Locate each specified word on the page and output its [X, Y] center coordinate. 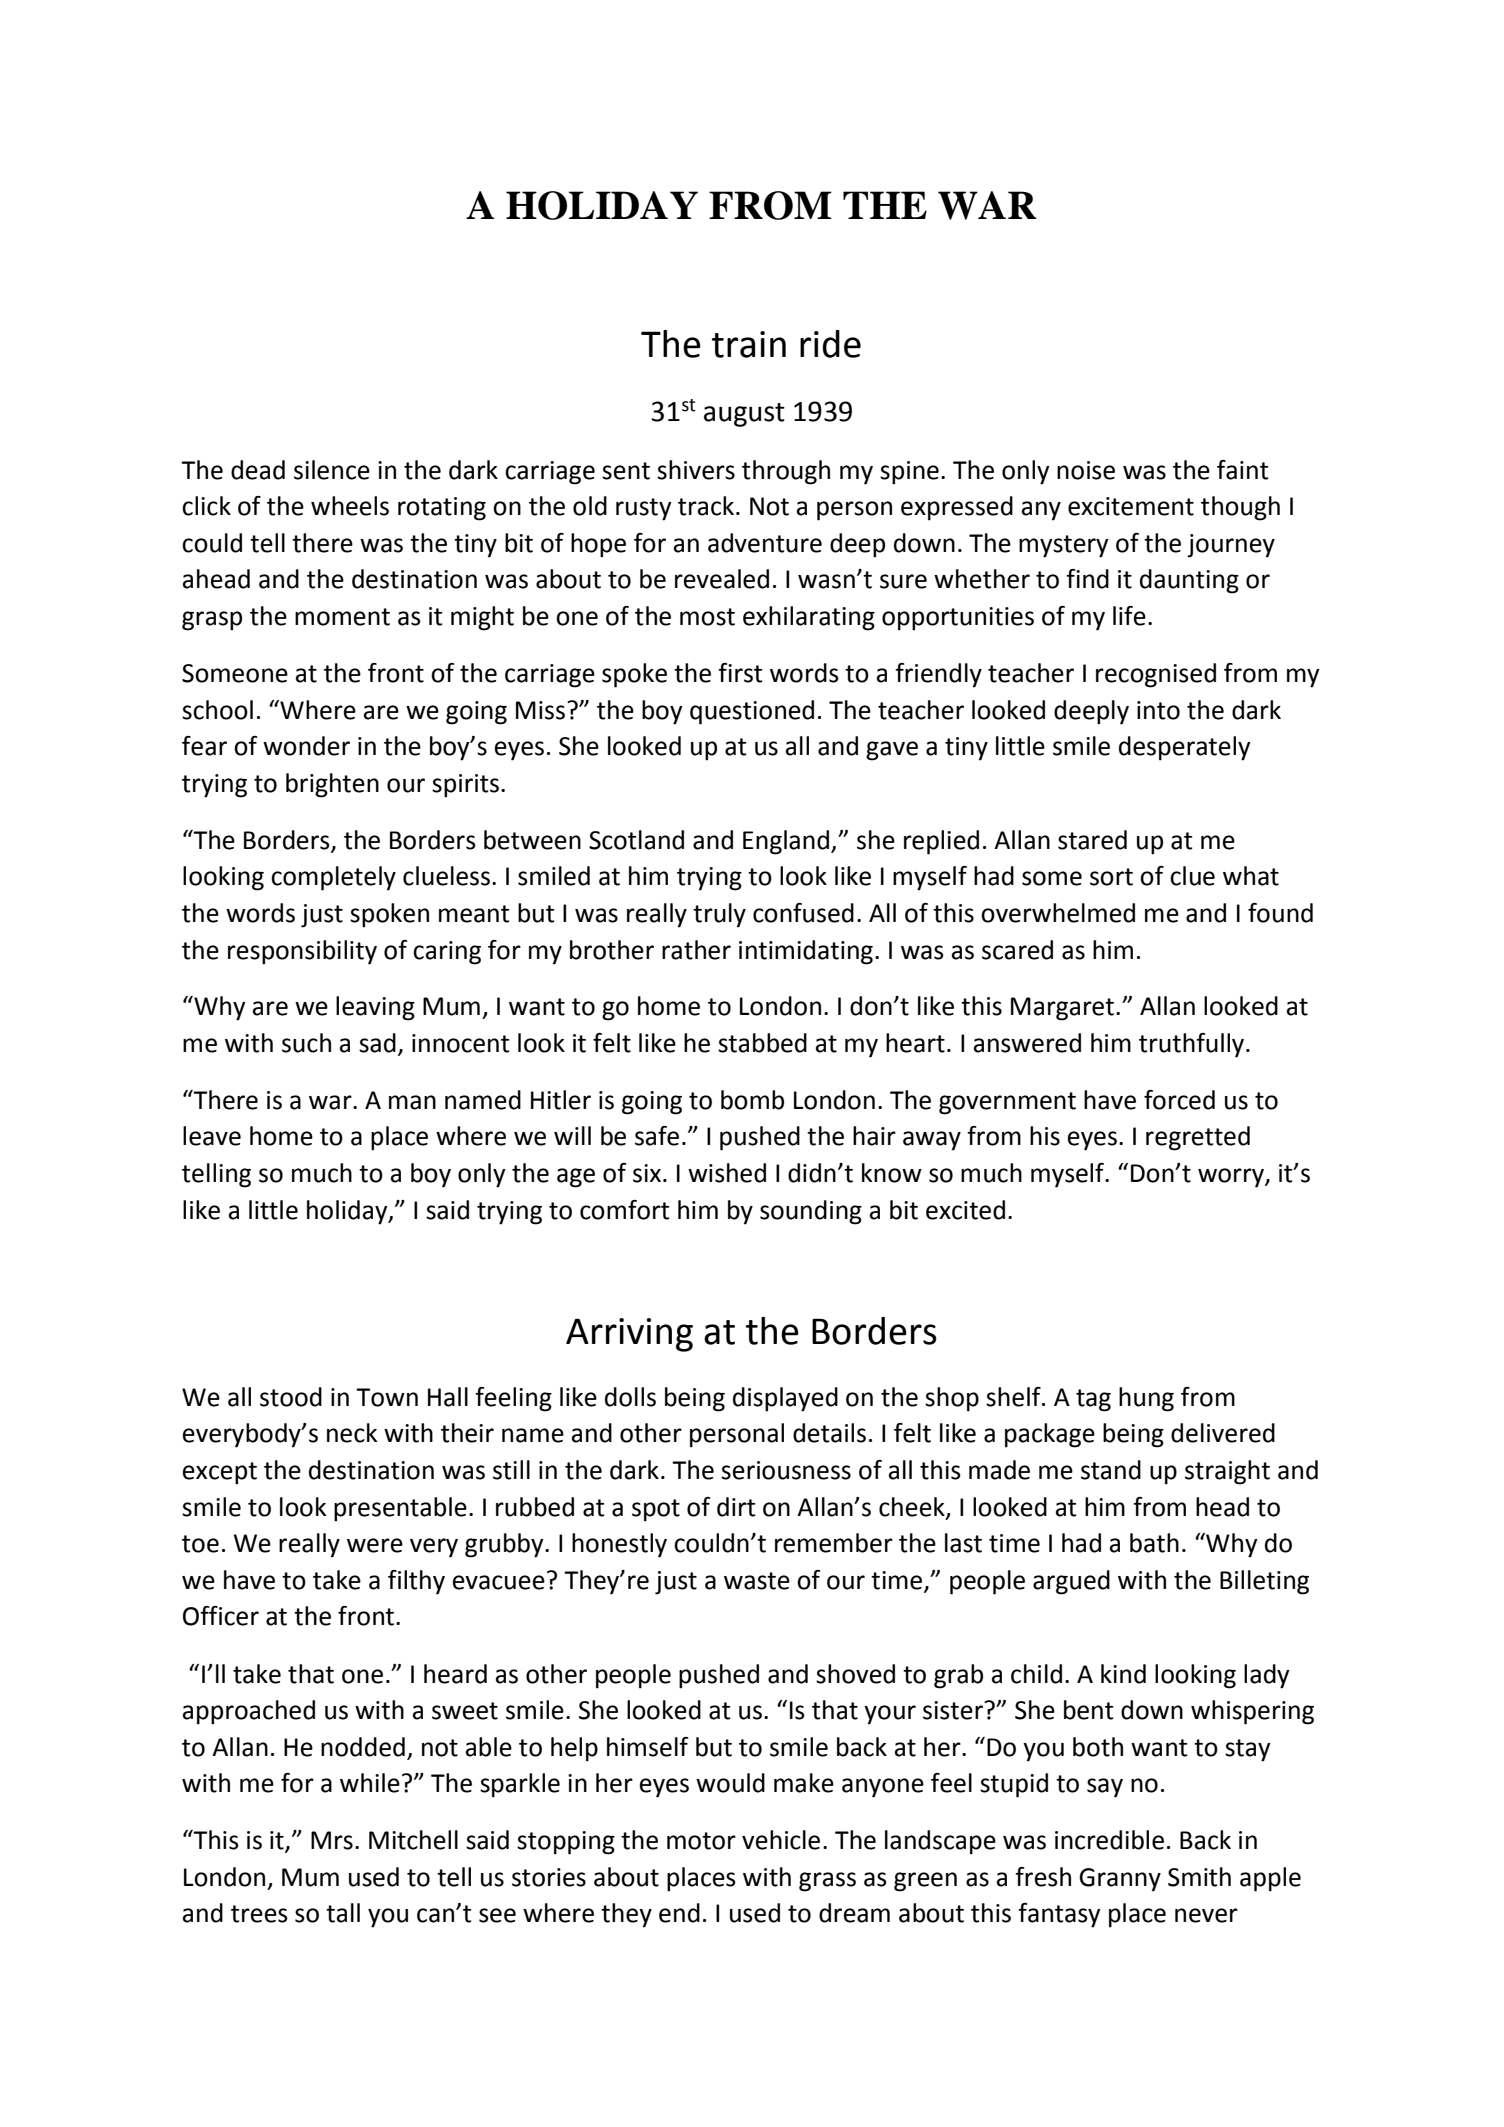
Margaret [1062, 1009]
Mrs [332, 1840]
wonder [306, 746]
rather [696, 950]
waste [757, 1581]
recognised [1156, 675]
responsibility [302, 952]
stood [291, 1397]
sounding [811, 1212]
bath [1154, 1543]
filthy [416, 1582]
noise [1086, 470]
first [740, 673]
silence [332, 470]
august [744, 415]
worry [1232, 1178]
